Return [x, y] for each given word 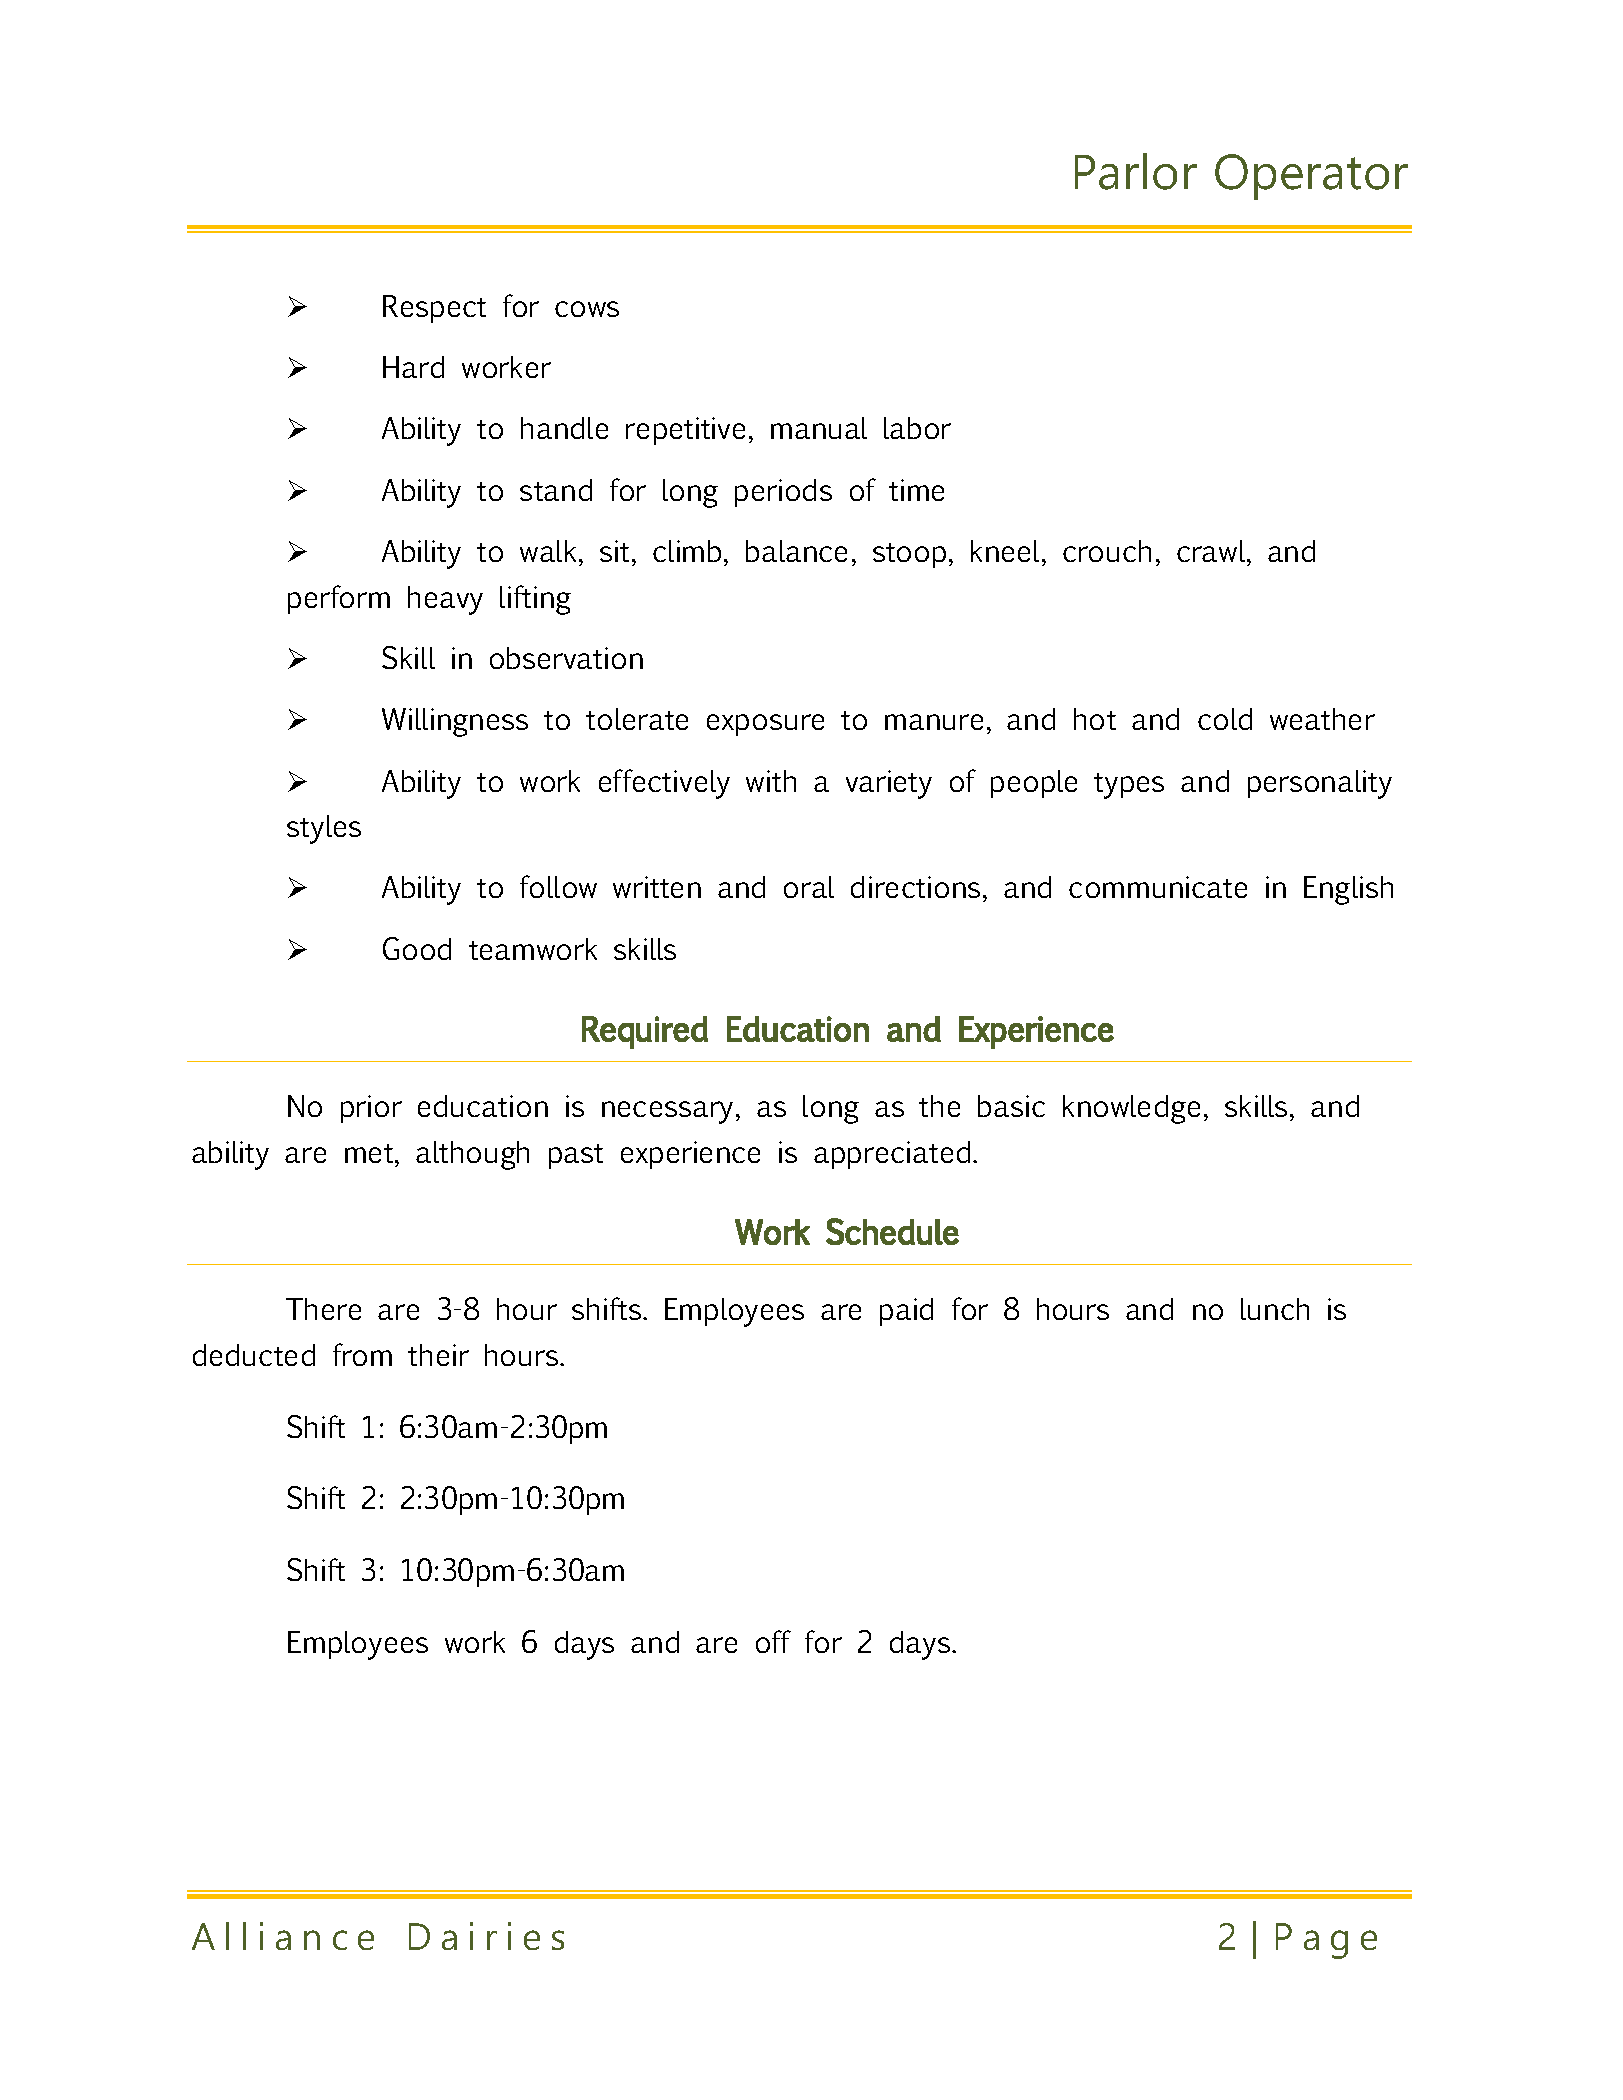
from [362, 1354]
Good [417, 948]
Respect [434, 309]
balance [796, 551]
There [323, 1309]
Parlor [1136, 171]
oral [809, 887]
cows [587, 309]
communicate [1158, 887]
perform [339, 599]
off [773, 1641]
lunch [1275, 1309]
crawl [1212, 551]
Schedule [892, 1231]
